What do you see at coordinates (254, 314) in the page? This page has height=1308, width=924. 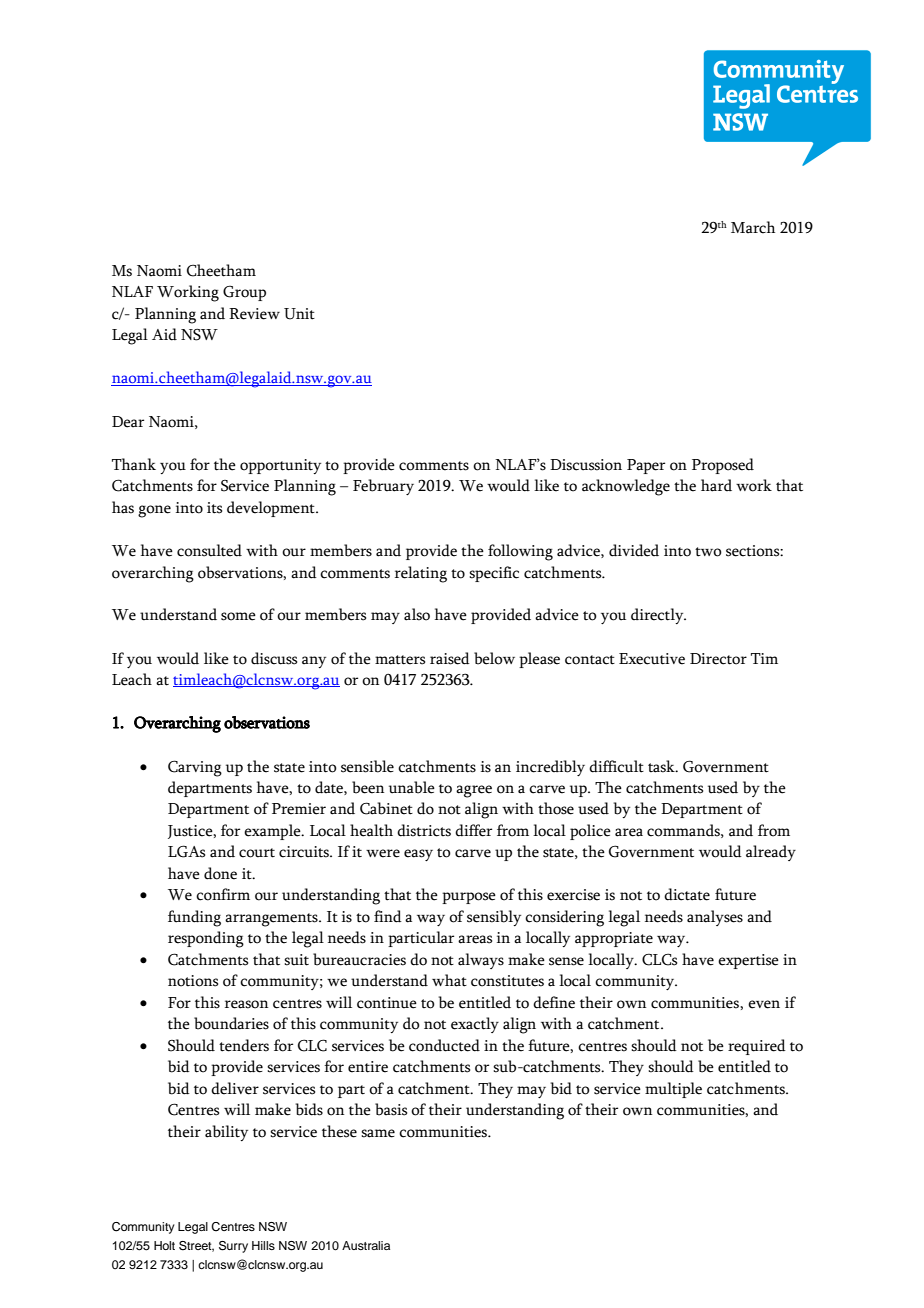 I see `Review` at bounding box center [254, 314].
